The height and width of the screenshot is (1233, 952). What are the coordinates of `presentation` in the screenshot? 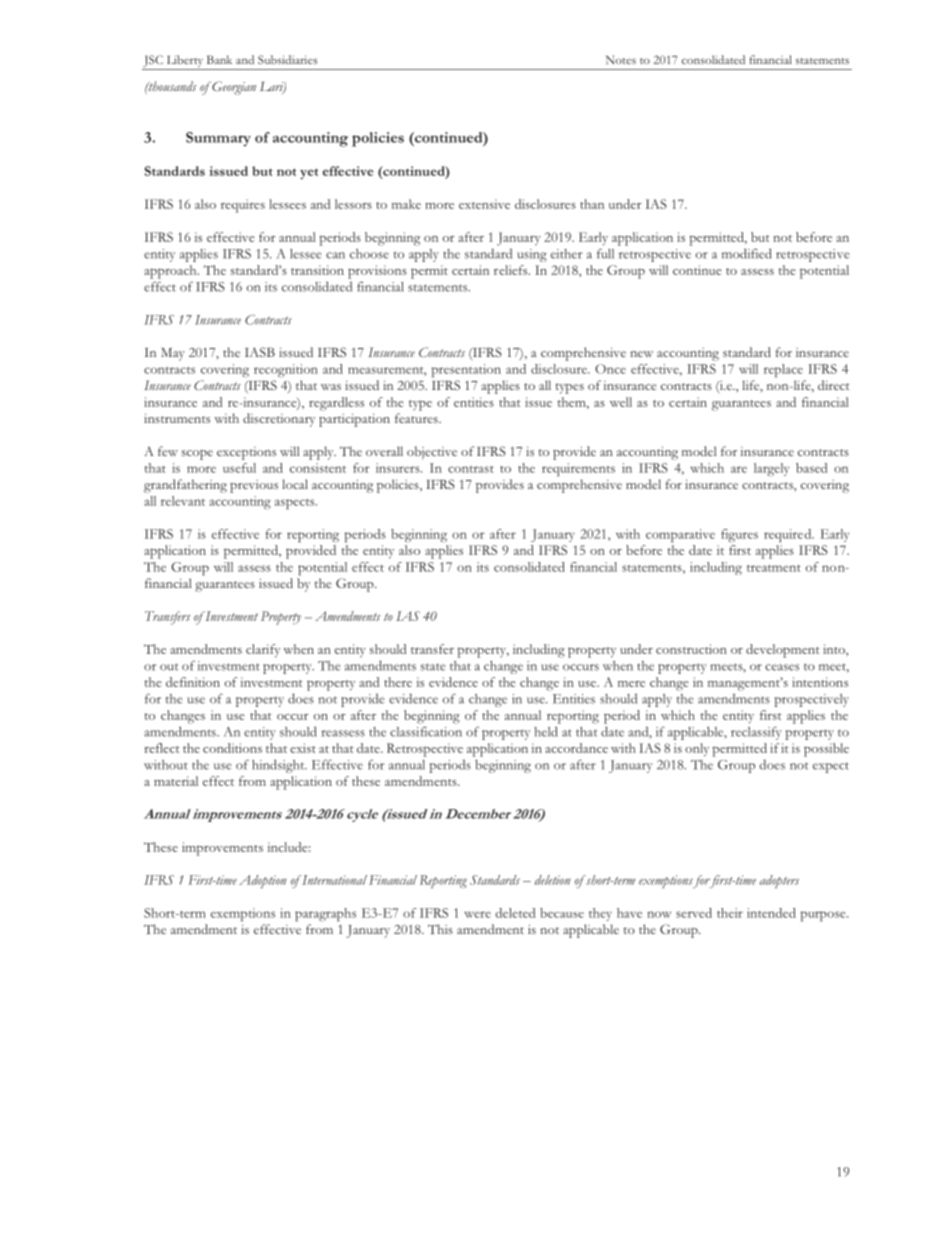 It's located at (466, 371).
